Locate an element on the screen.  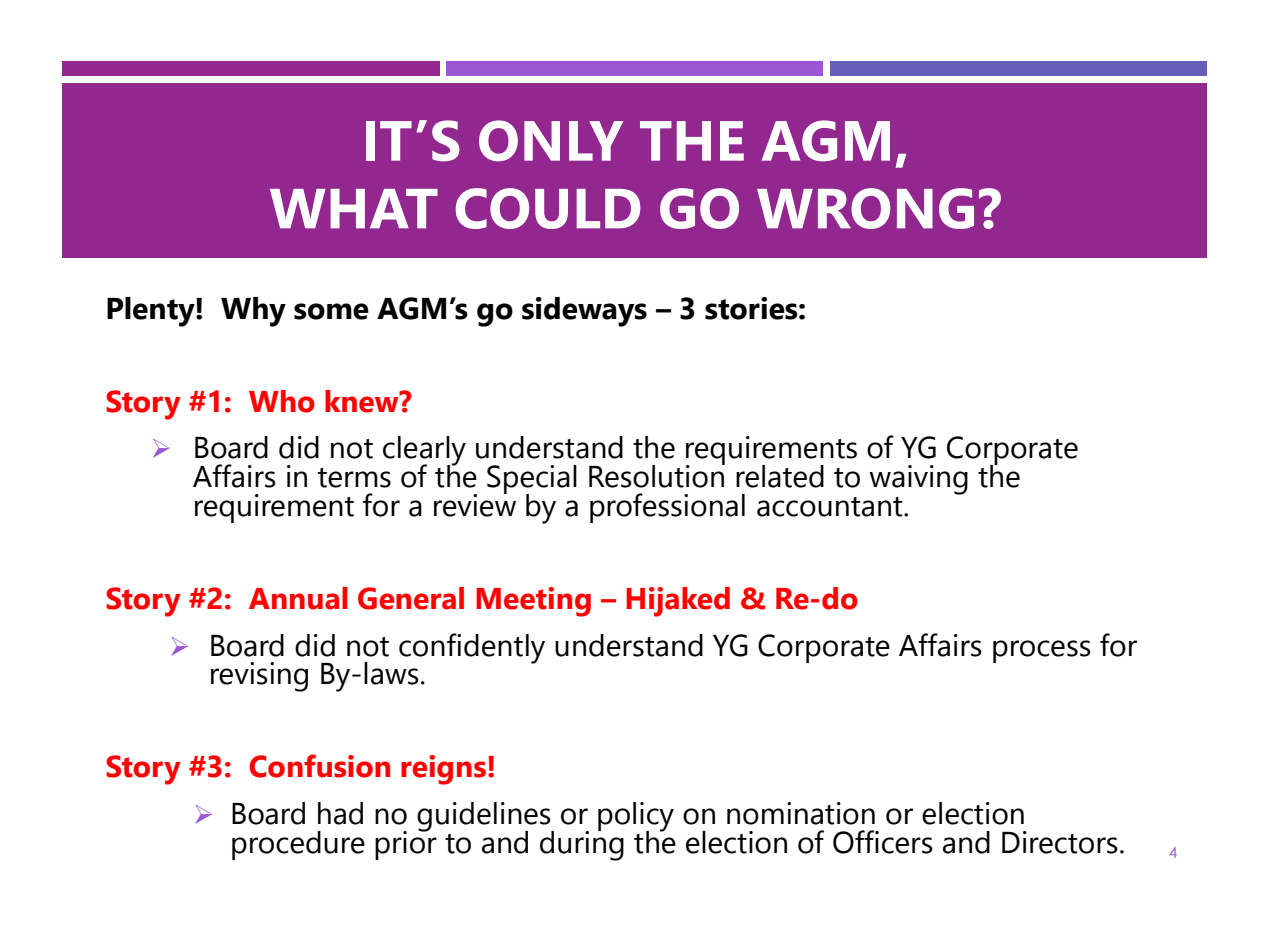
WHAT is located at coordinates (354, 209).
